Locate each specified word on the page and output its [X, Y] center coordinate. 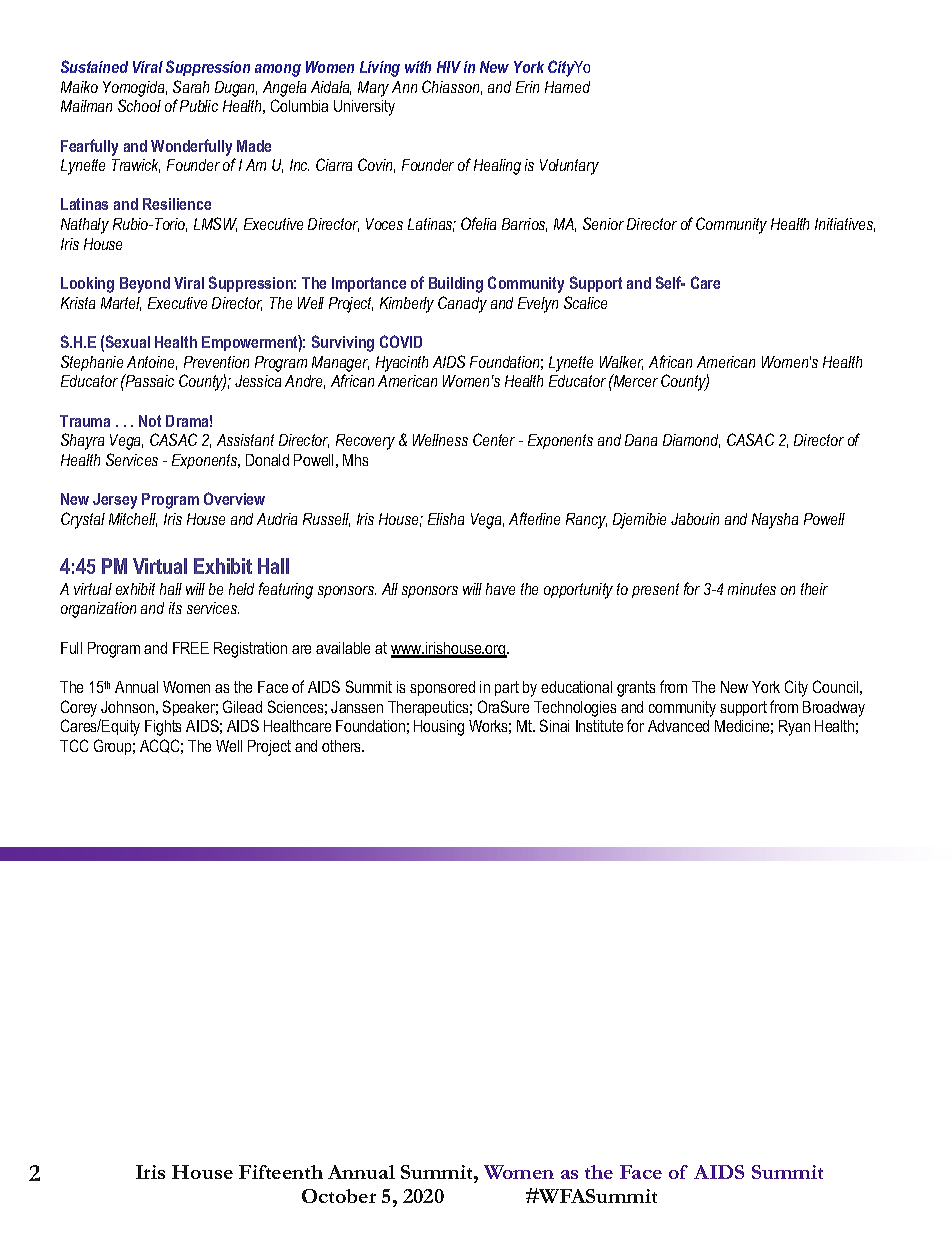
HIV [449, 67]
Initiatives [845, 225]
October [339, 1196]
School [139, 105]
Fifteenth [281, 1172]
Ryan [794, 728]
